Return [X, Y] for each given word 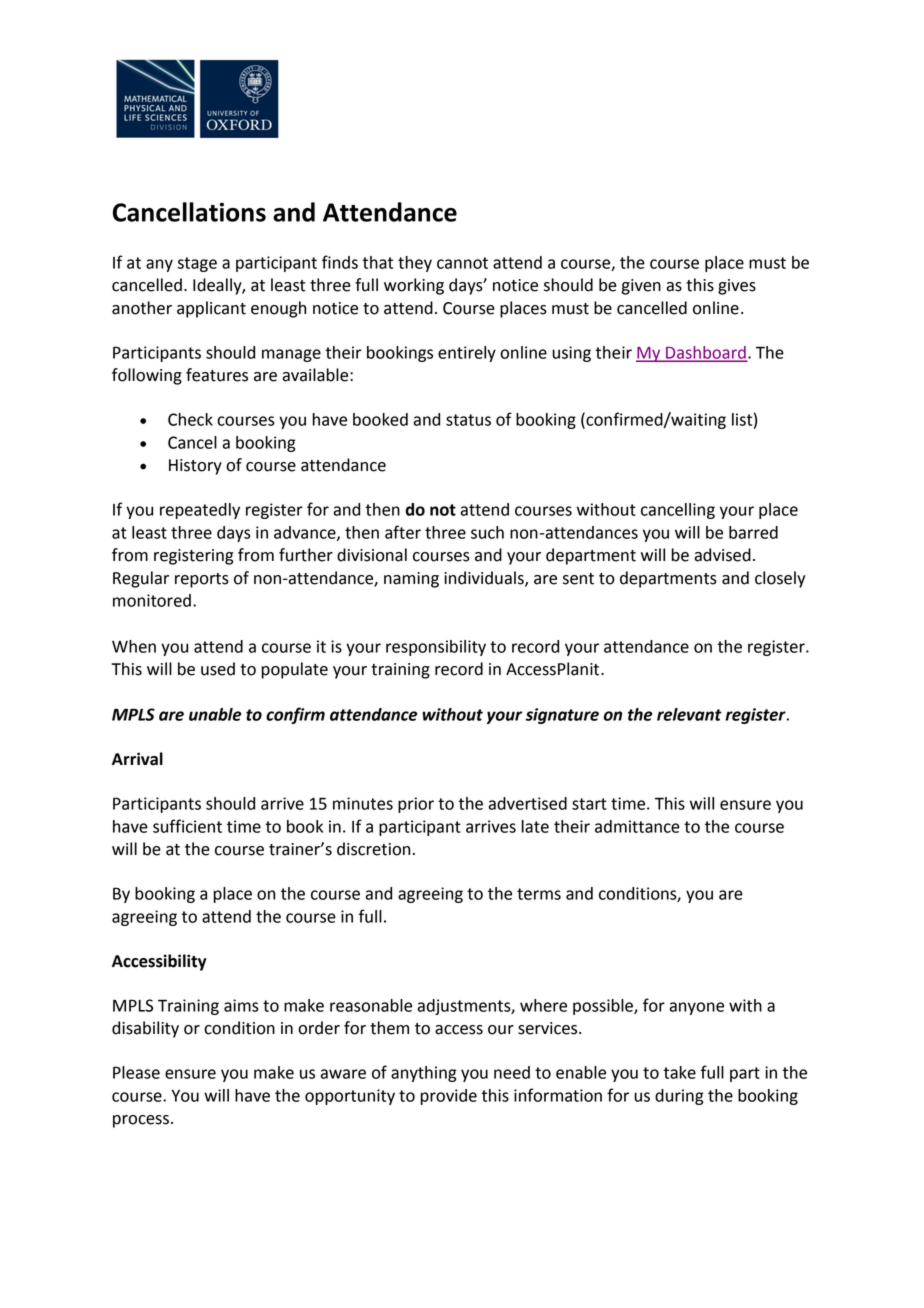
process [141, 1121]
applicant [211, 309]
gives [737, 287]
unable [215, 714]
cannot [462, 263]
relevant [689, 714]
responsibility [436, 648]
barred [753, 532]
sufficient [187, 826]
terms [539, 894]
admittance [637, 826]
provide [449, 1097]
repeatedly [200, 511]
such [487, 532]
